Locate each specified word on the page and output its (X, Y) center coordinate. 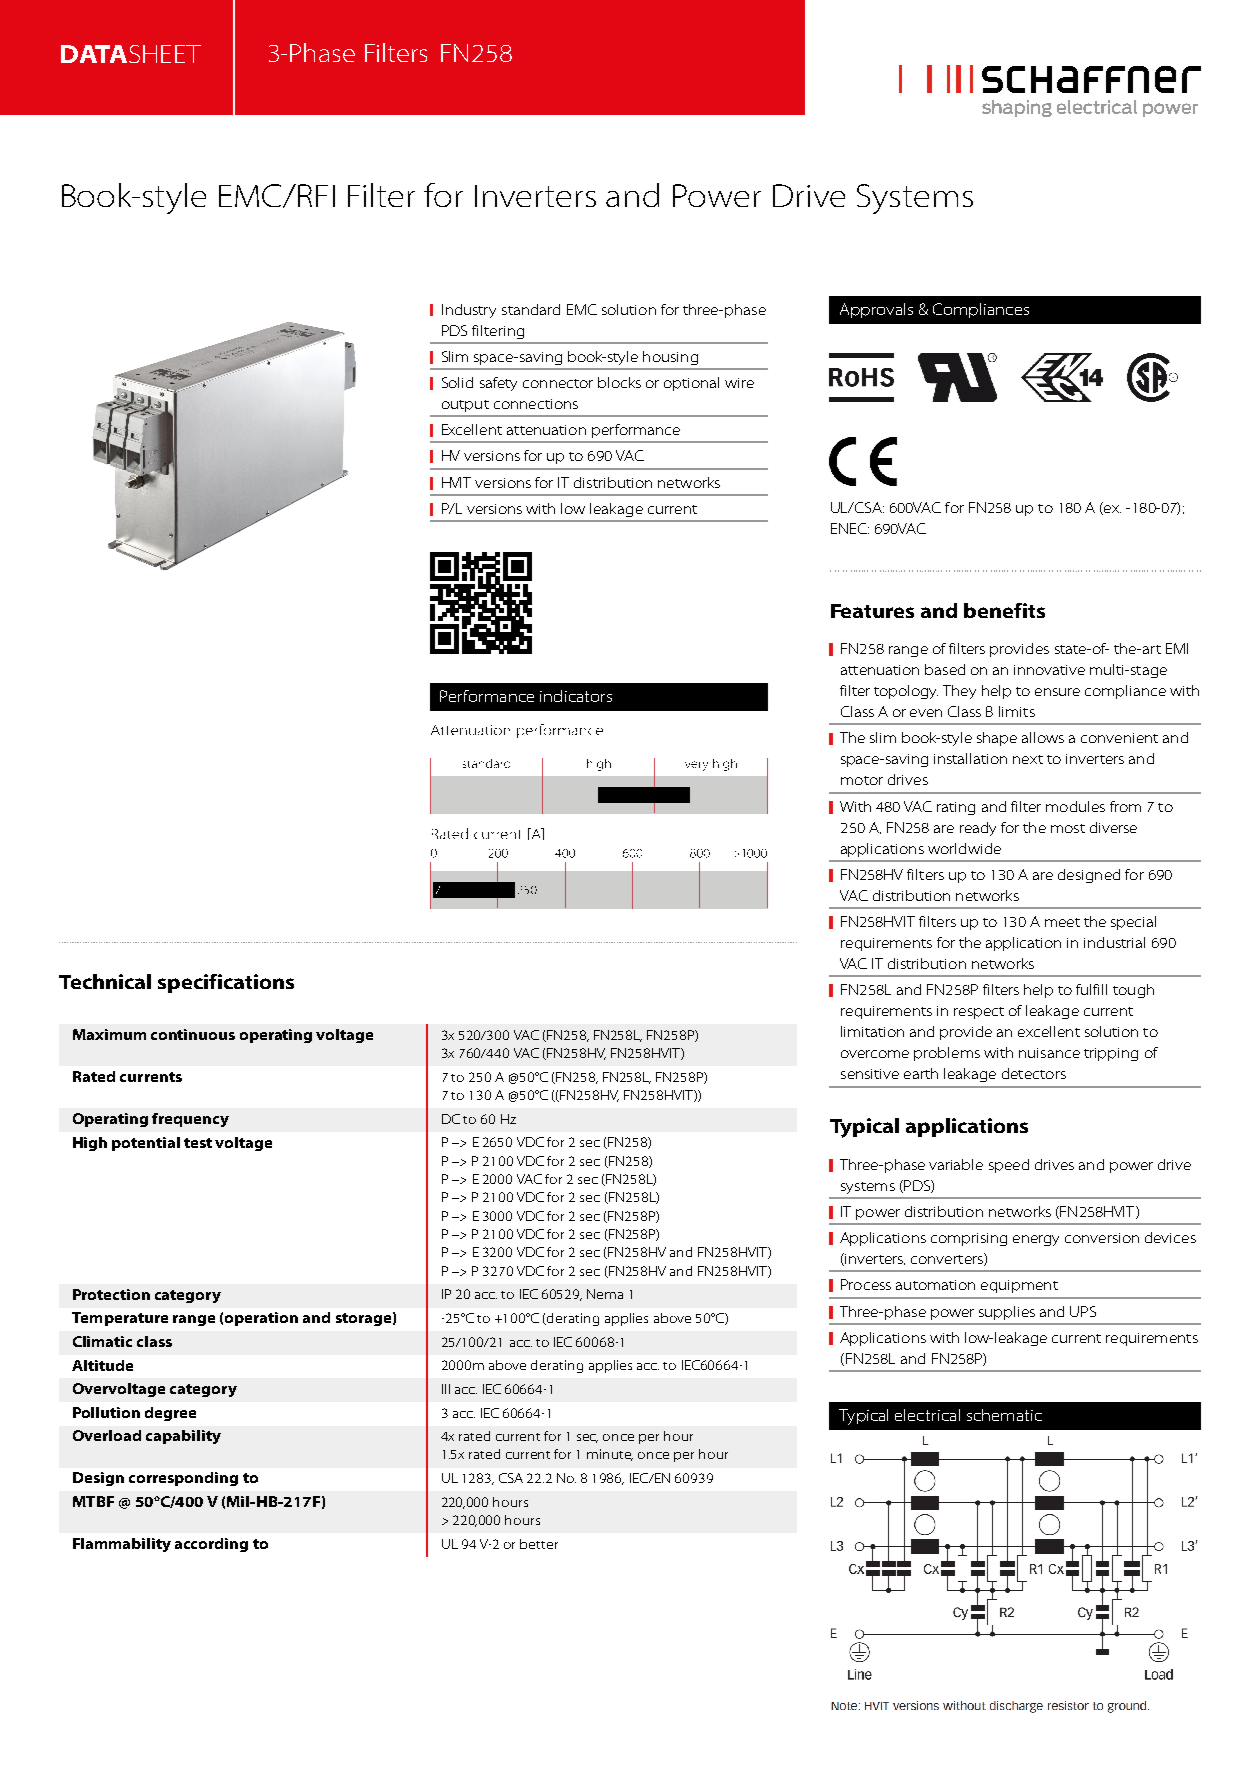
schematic (1004, 1415)
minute (610, 1455)
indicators (576, 696)
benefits (1004, 610)
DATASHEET (131, 54)
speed (1009, 1166)
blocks (619, 382)
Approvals (876, 310)
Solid (457, 382)
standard (531, 309)
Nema (605, 1294)
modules (1075, 806)
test (198, 1143)
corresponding (183, 1479)
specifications (226, 983)
